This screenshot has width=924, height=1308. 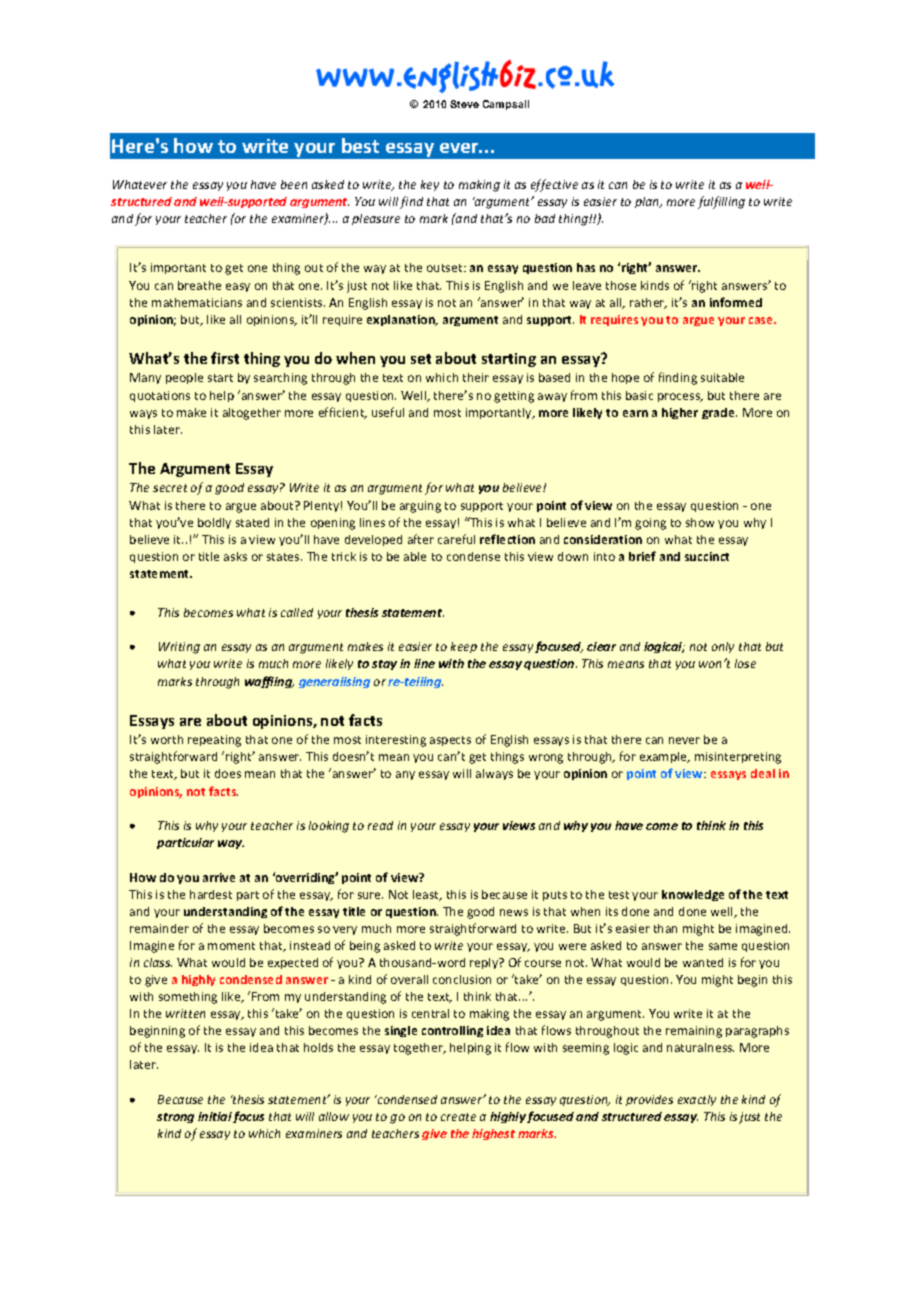 I want to click on fulfilling, so click(x=721, y=202).
